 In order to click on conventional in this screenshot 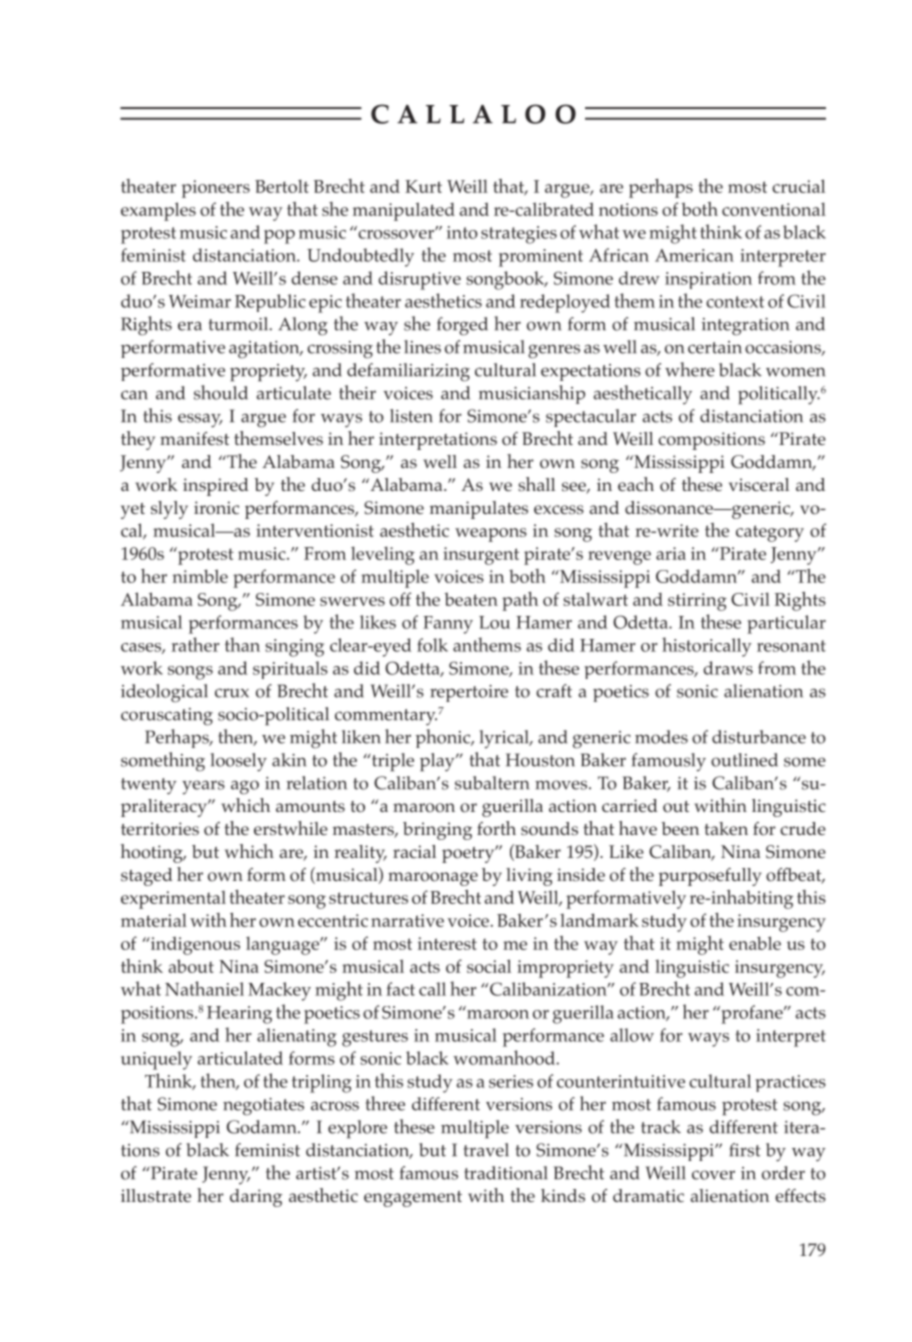, I will do `click(774, 209)`.
